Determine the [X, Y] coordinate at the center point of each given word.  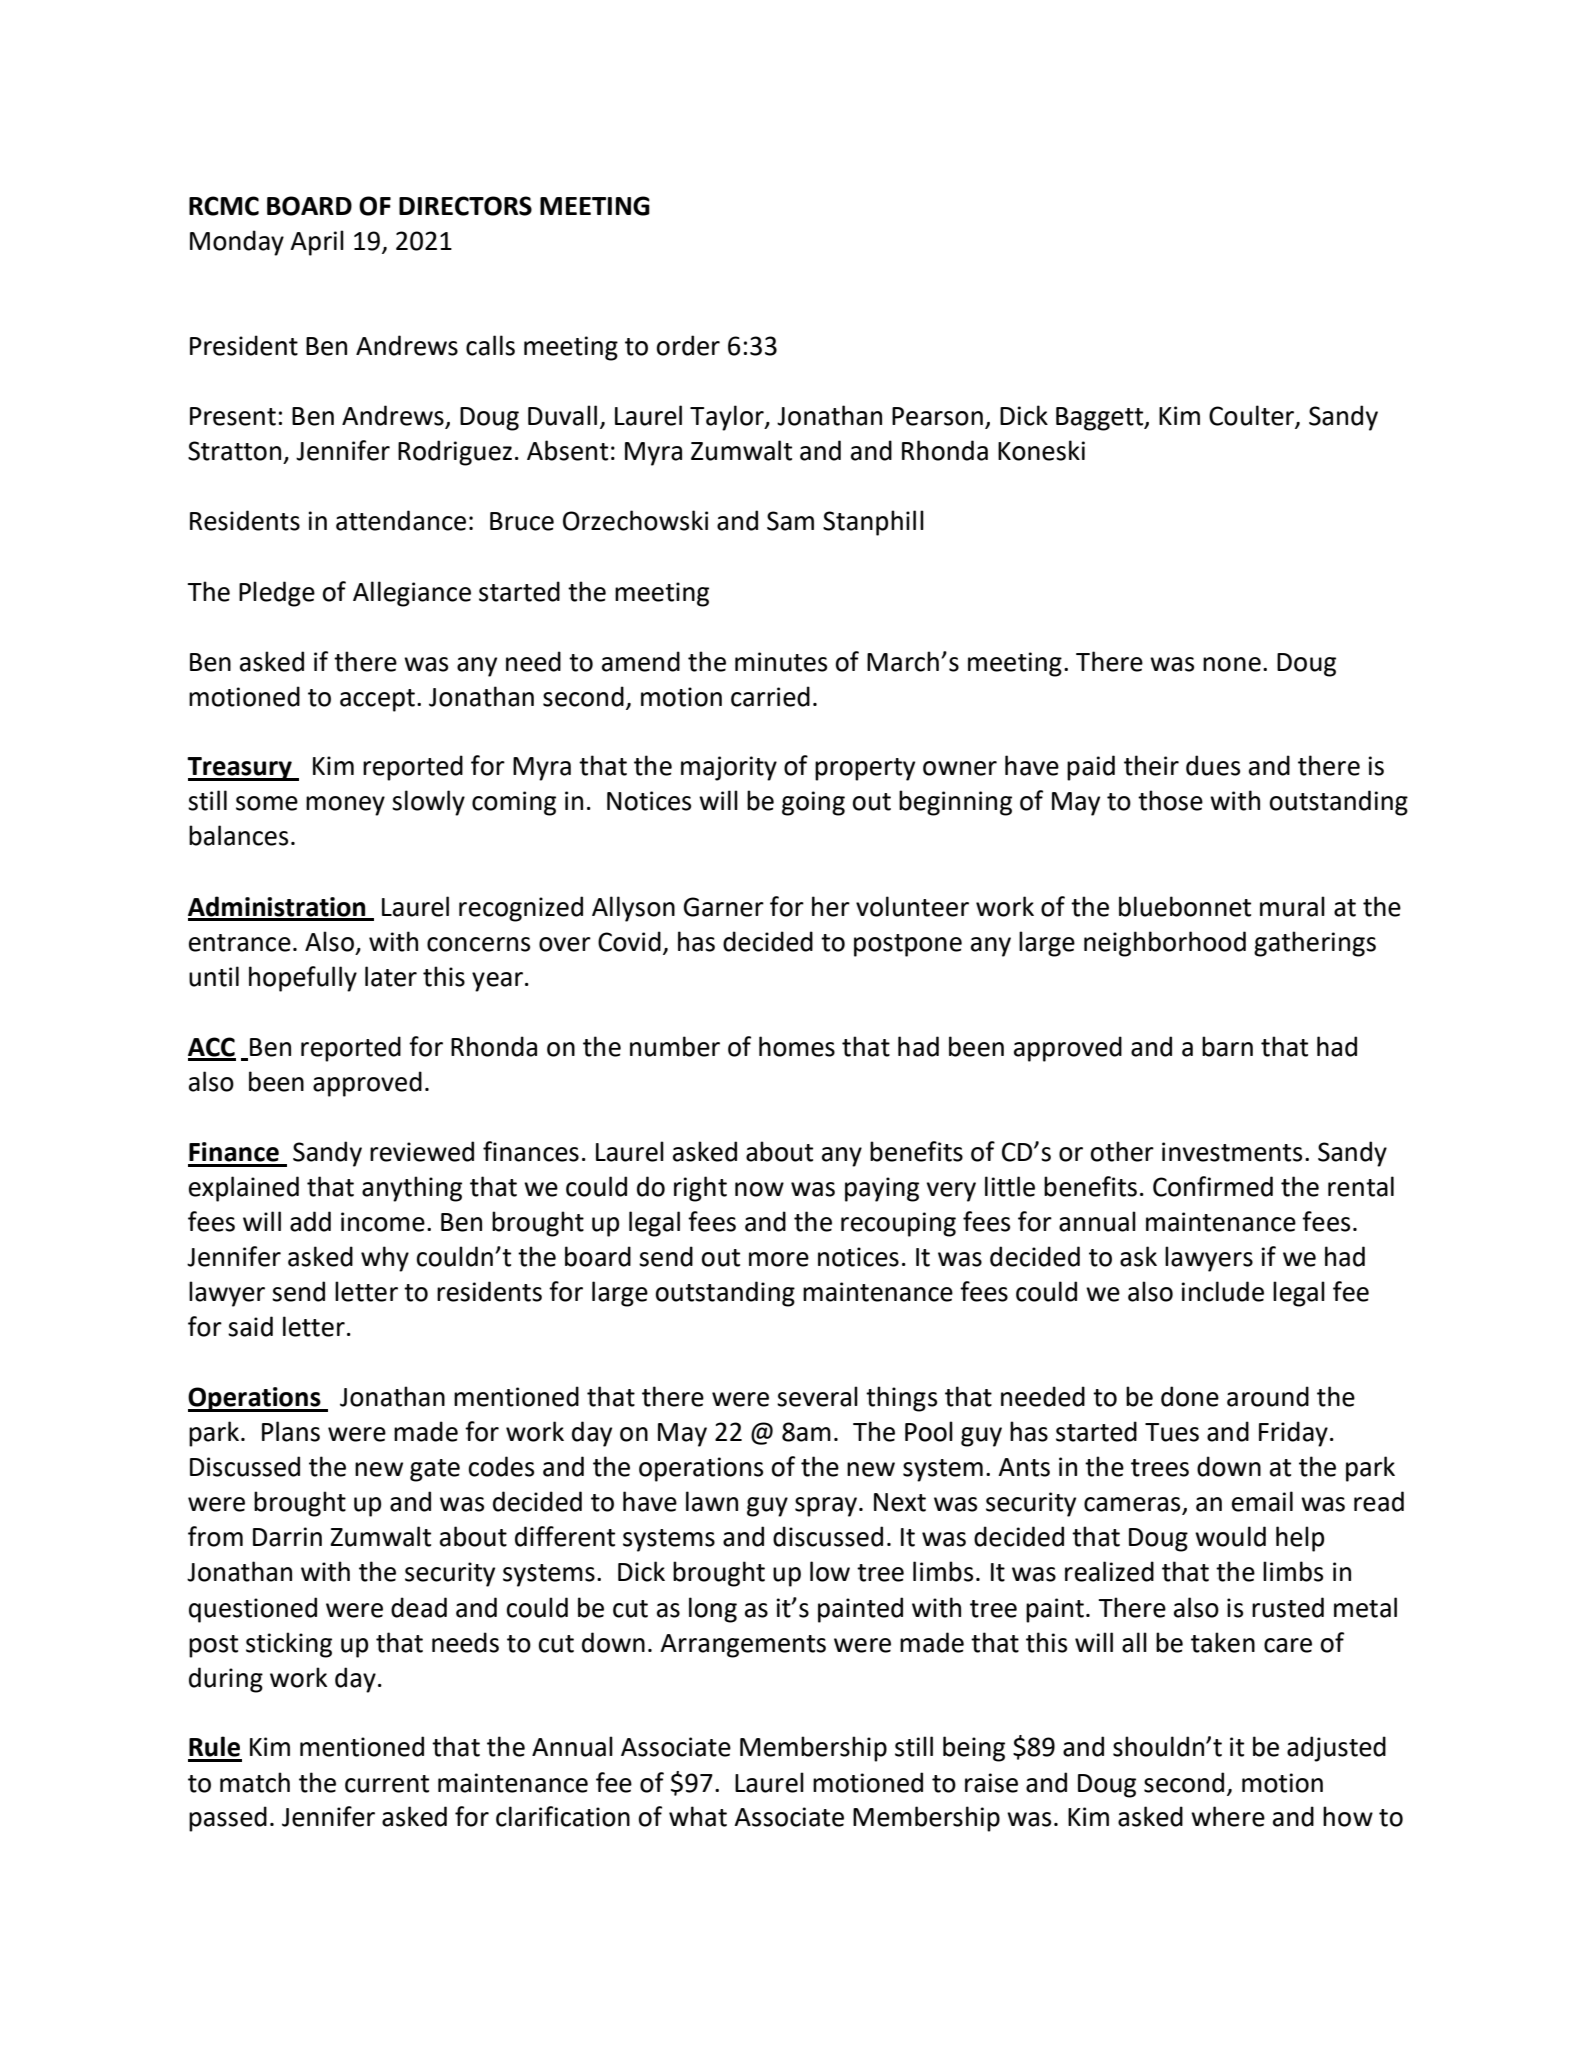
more [779, 1259]
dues [1213, 765]
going [813, 803]
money [345, 806]
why [385, 1259]
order [688, 345]
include [1223, 1291]
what [698, 1816]
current [387, 1784]
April [317, 243]
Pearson [937, 416]
